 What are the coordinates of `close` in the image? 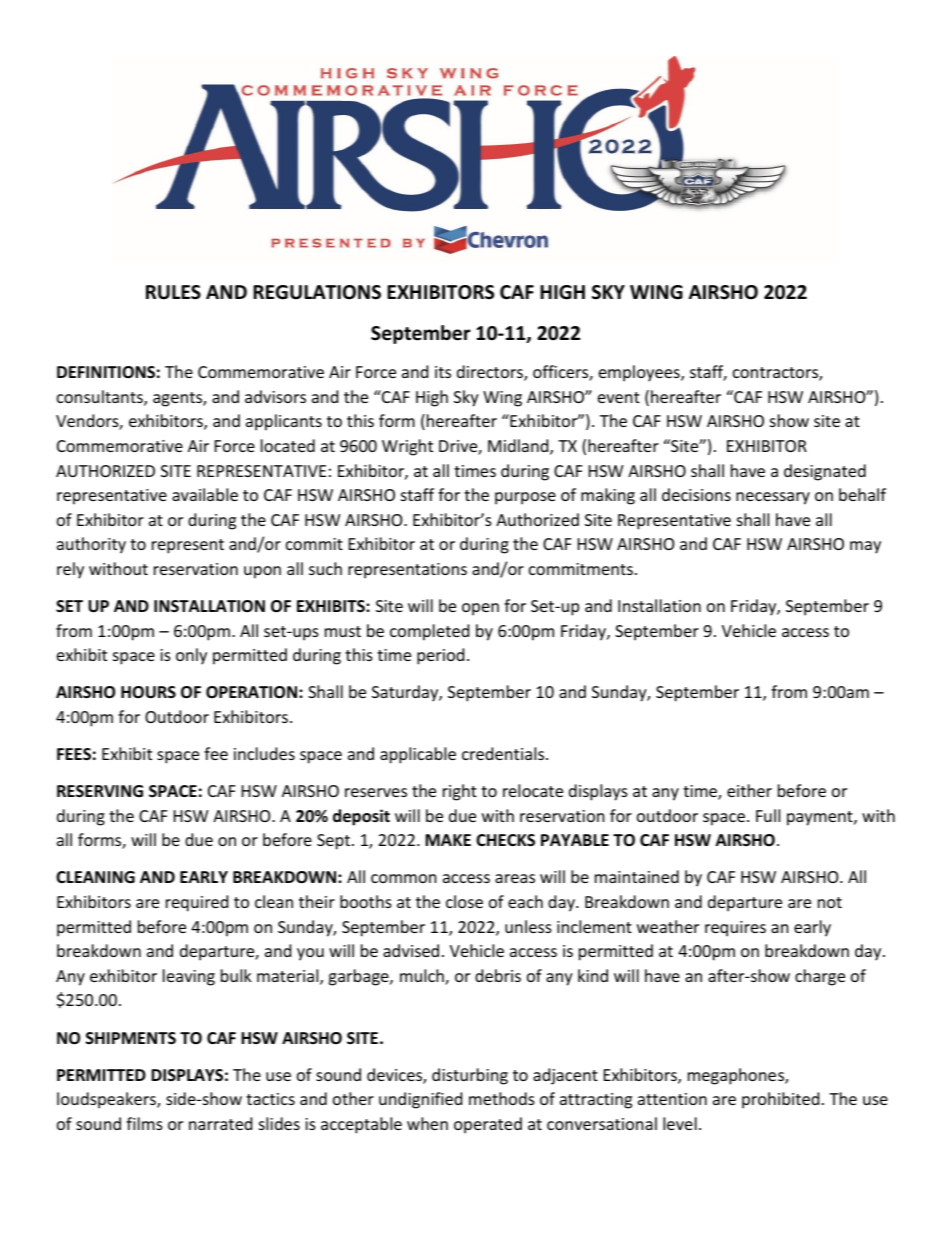 It's located at (464, 901).
